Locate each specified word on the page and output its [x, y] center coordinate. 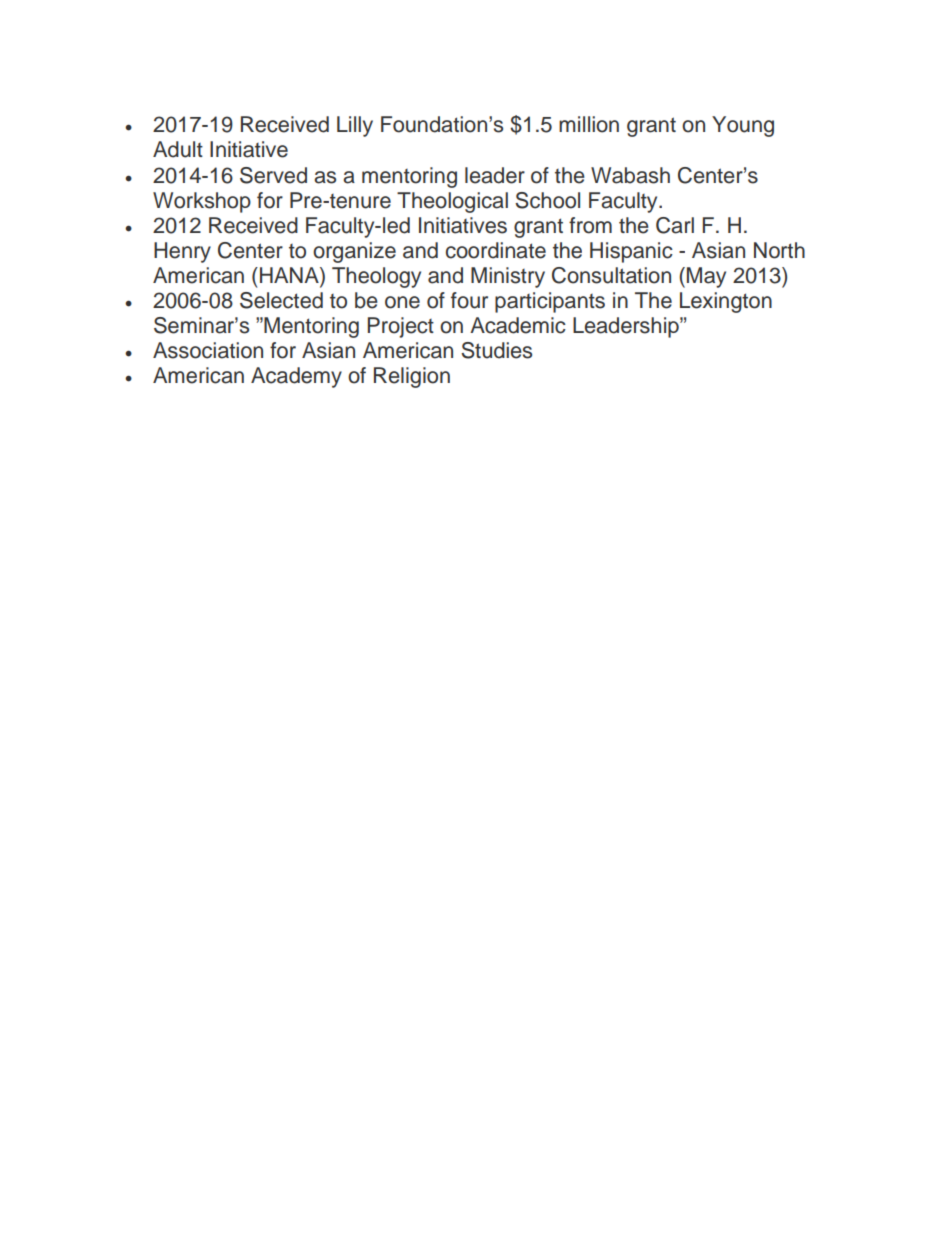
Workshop [202, 202]
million [589, 124]
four [469, 300]
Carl [675, 225]
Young [743, 126]
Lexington [726, 302]
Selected [281, 300]
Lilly [355, 126]
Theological [452, 202]
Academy [296, 377]
